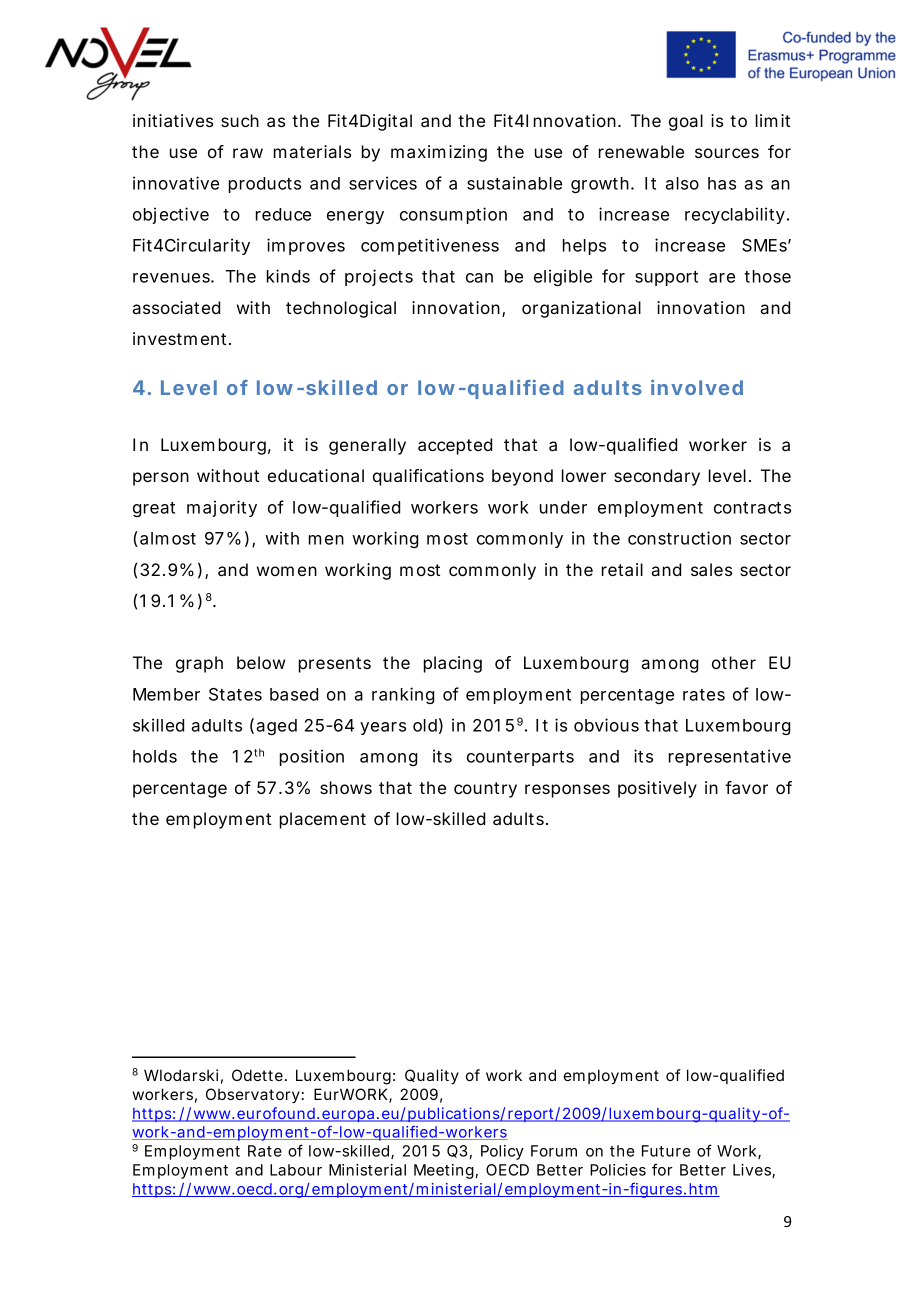 This screenshot has height=1308, width=924. I want to click on majority, so click(222, 508).
